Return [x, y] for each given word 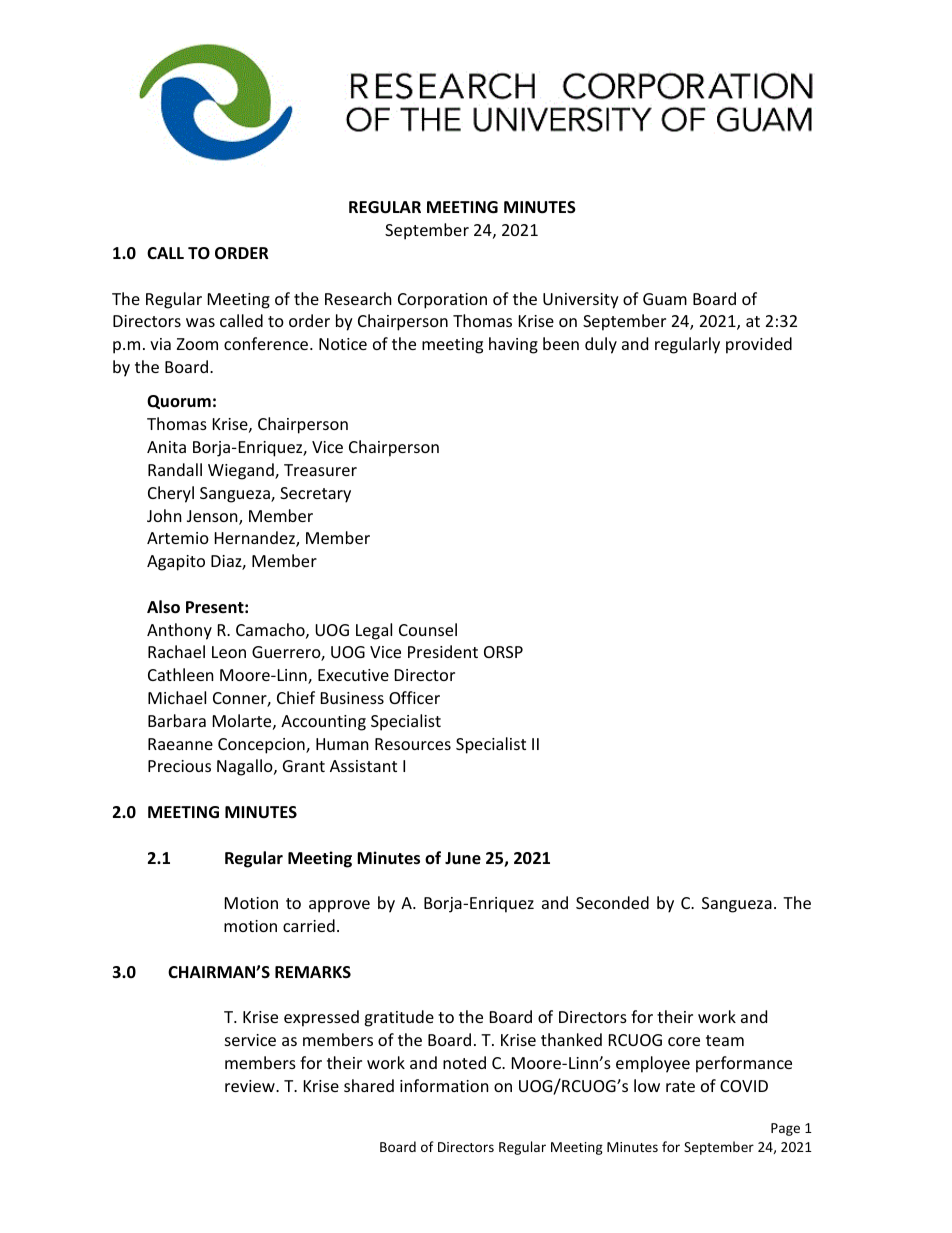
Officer [414, 697]
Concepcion [262, 746]
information [444, 1085]
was [200, 322]
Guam [665, 299]
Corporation [442, 301]
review [251, 1086]
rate [680, 1086]
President [443, 651]
